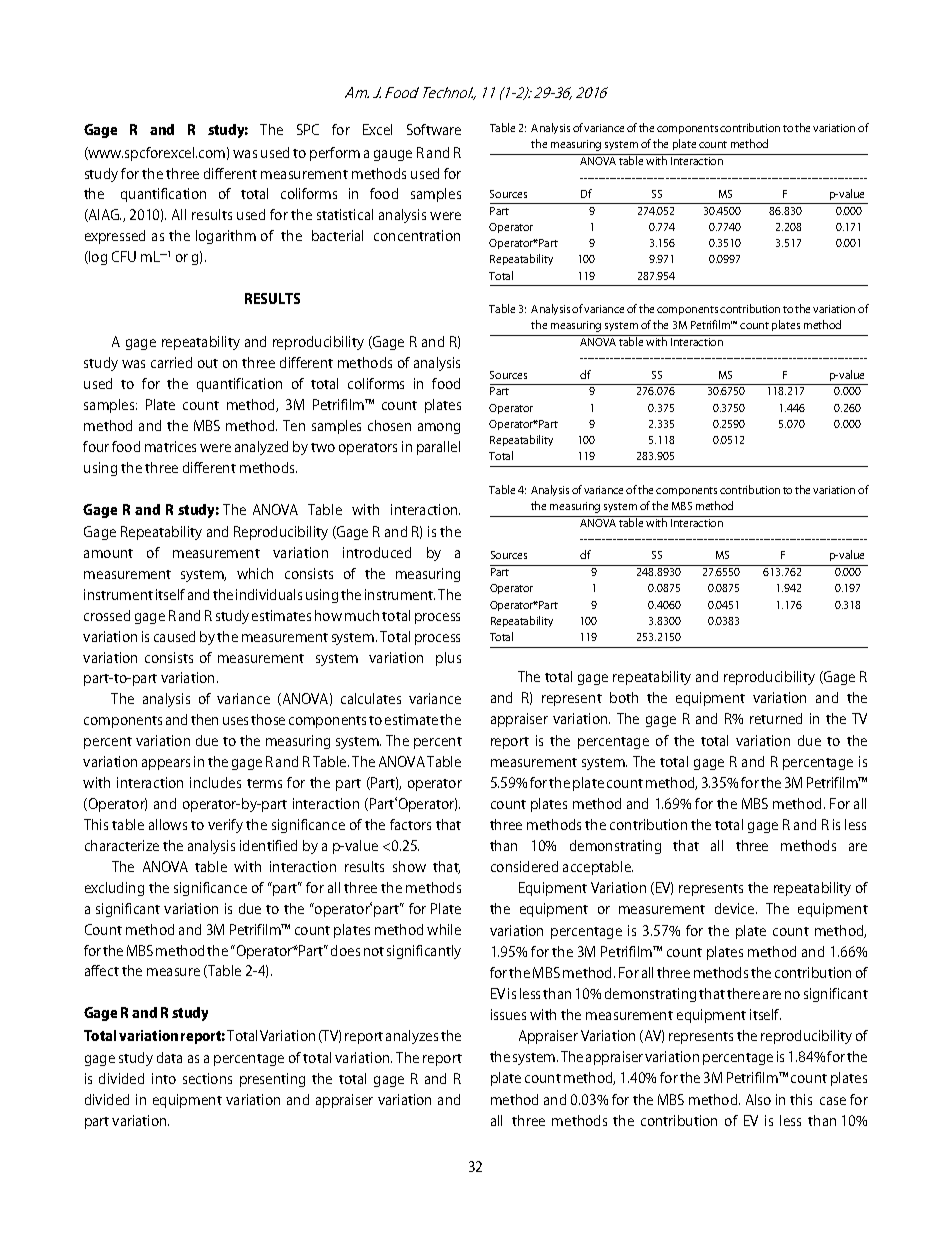  What do you see at coordinates (417, 235) in the document?
I see `concentration` at bounding box center [417, 235].
